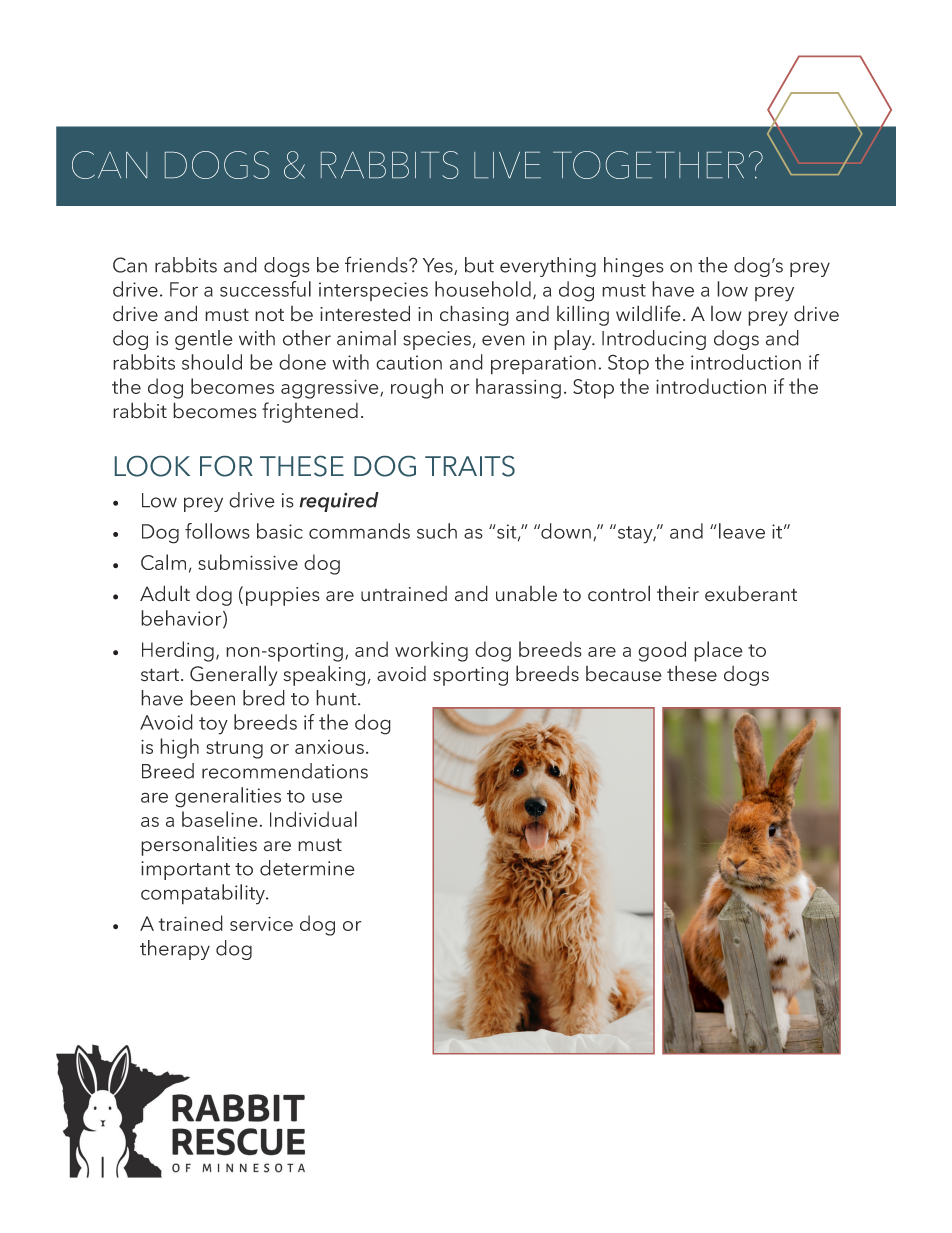 Image resolution: width=952 pixels, height=1233 pixels. What do you see at coordinates (234, 750) in the screenshot?
I see `strung` at bounding box center [234, 750].
